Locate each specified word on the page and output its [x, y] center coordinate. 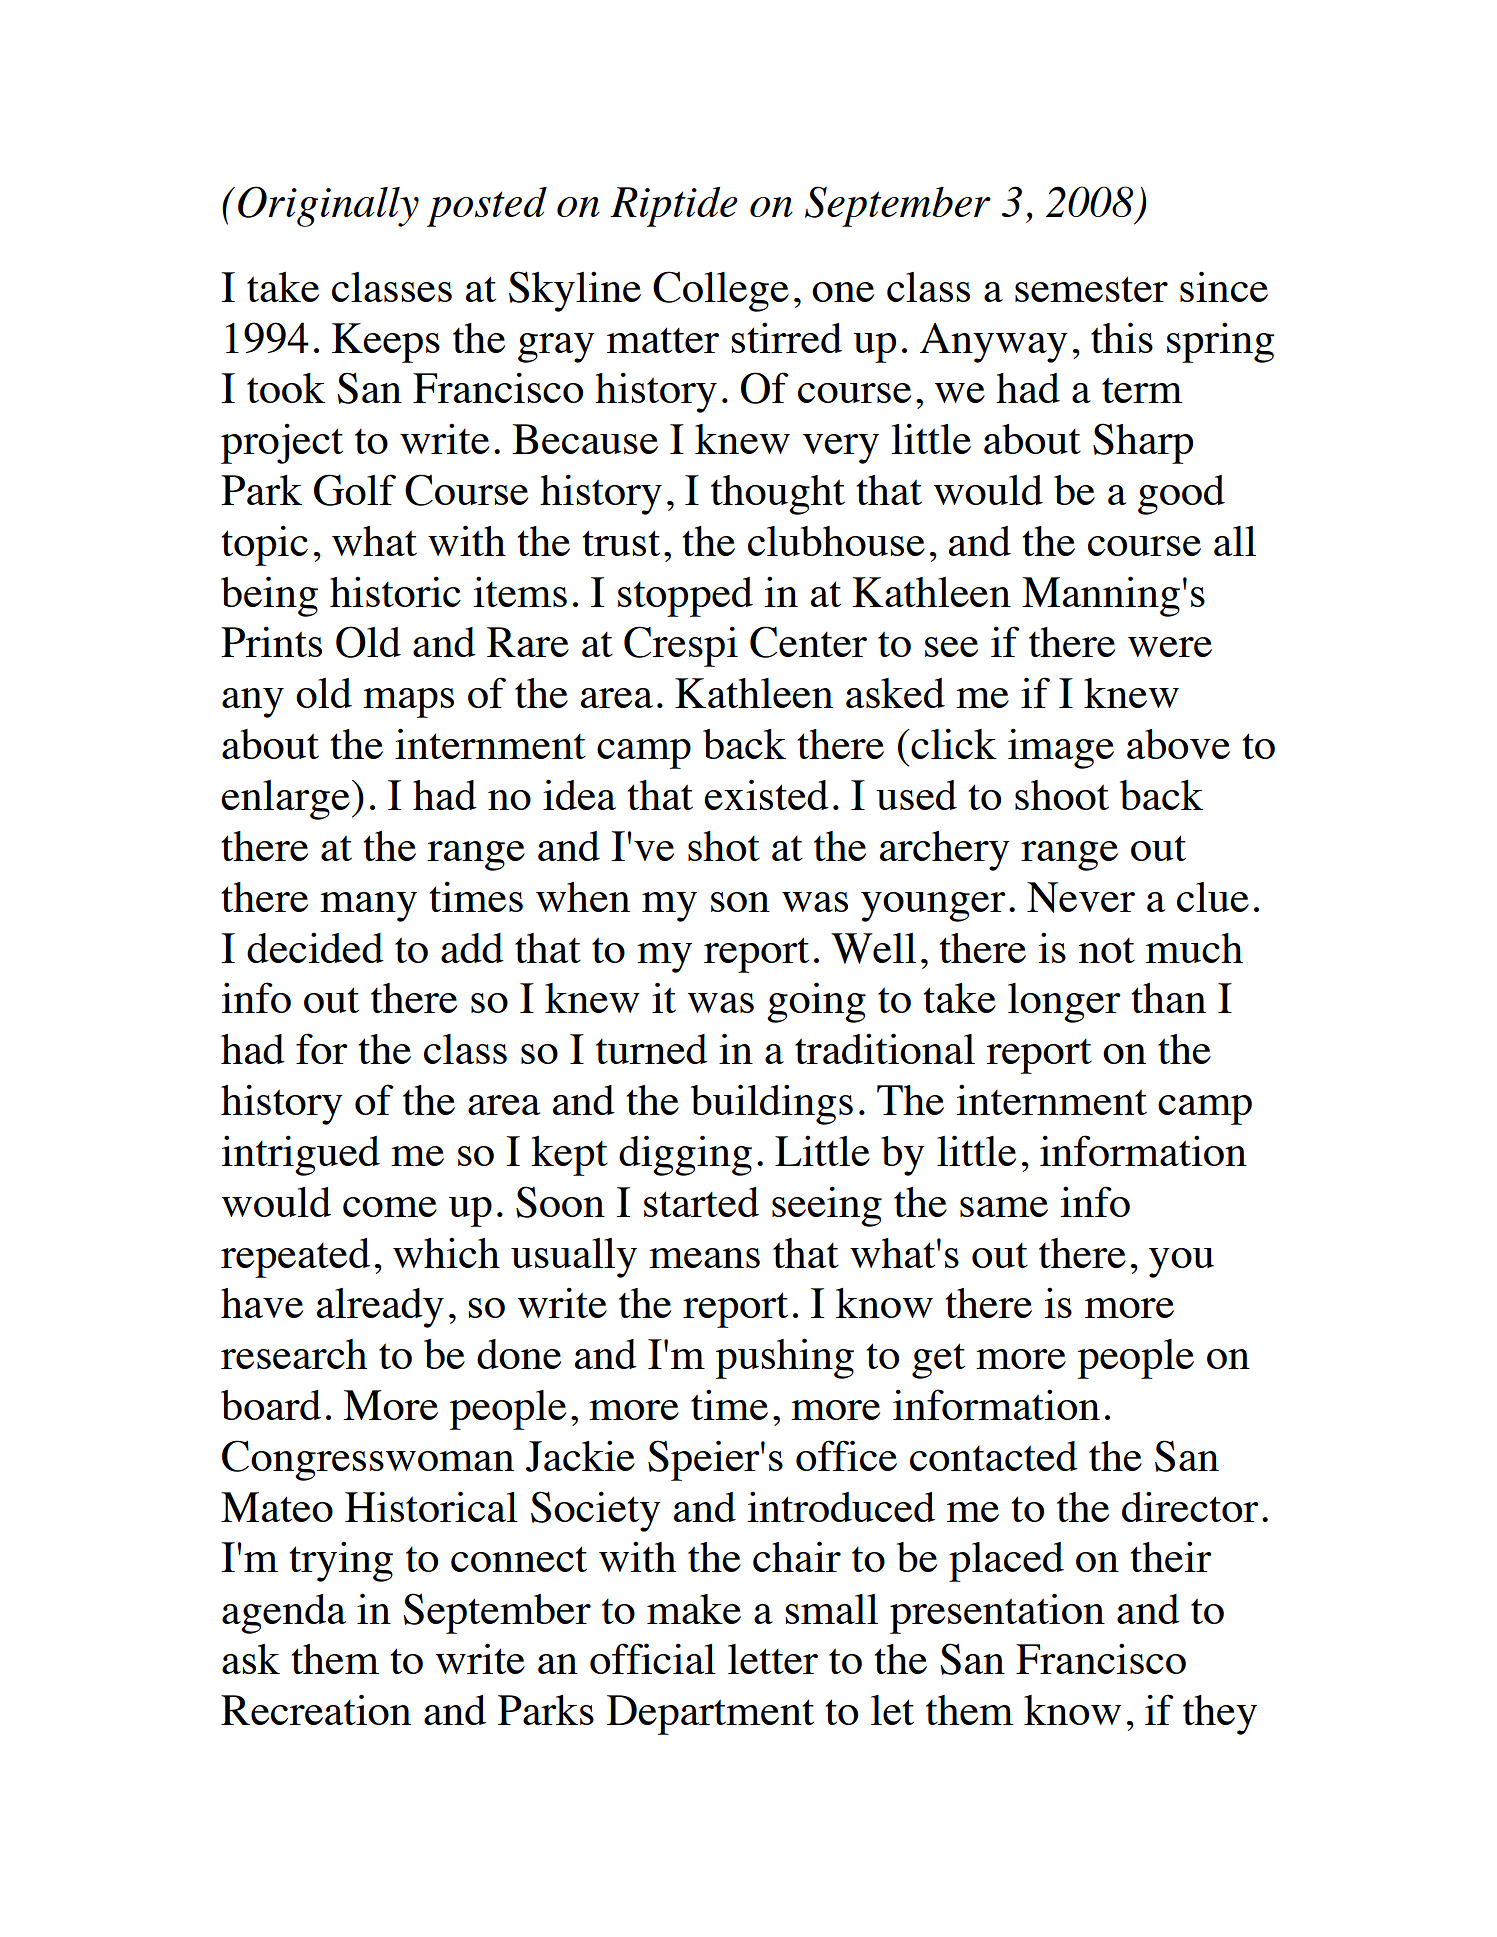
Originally [328, 206]
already [380, 1308]
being [269, 596]
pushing [785, 1358]
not [1107, 950]
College [721, 291]
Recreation [316, 1709]
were [1170, 647]
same [1004, 1207]
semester [1091, 289]
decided [315, 947]
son [740, 902]
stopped [685, 597]
